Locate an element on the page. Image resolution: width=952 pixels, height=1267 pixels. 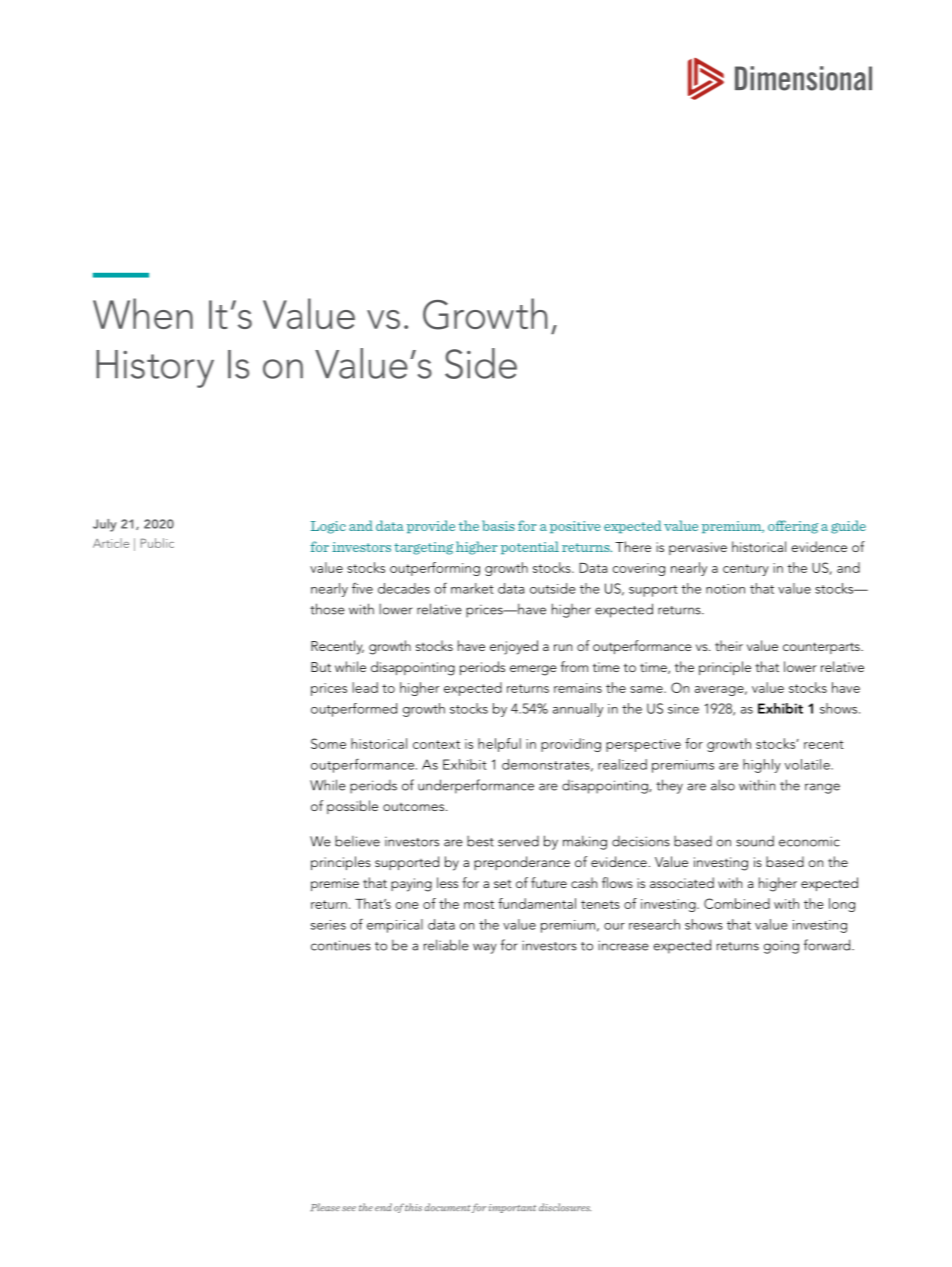
Public is located at coordinates (157, 543).
